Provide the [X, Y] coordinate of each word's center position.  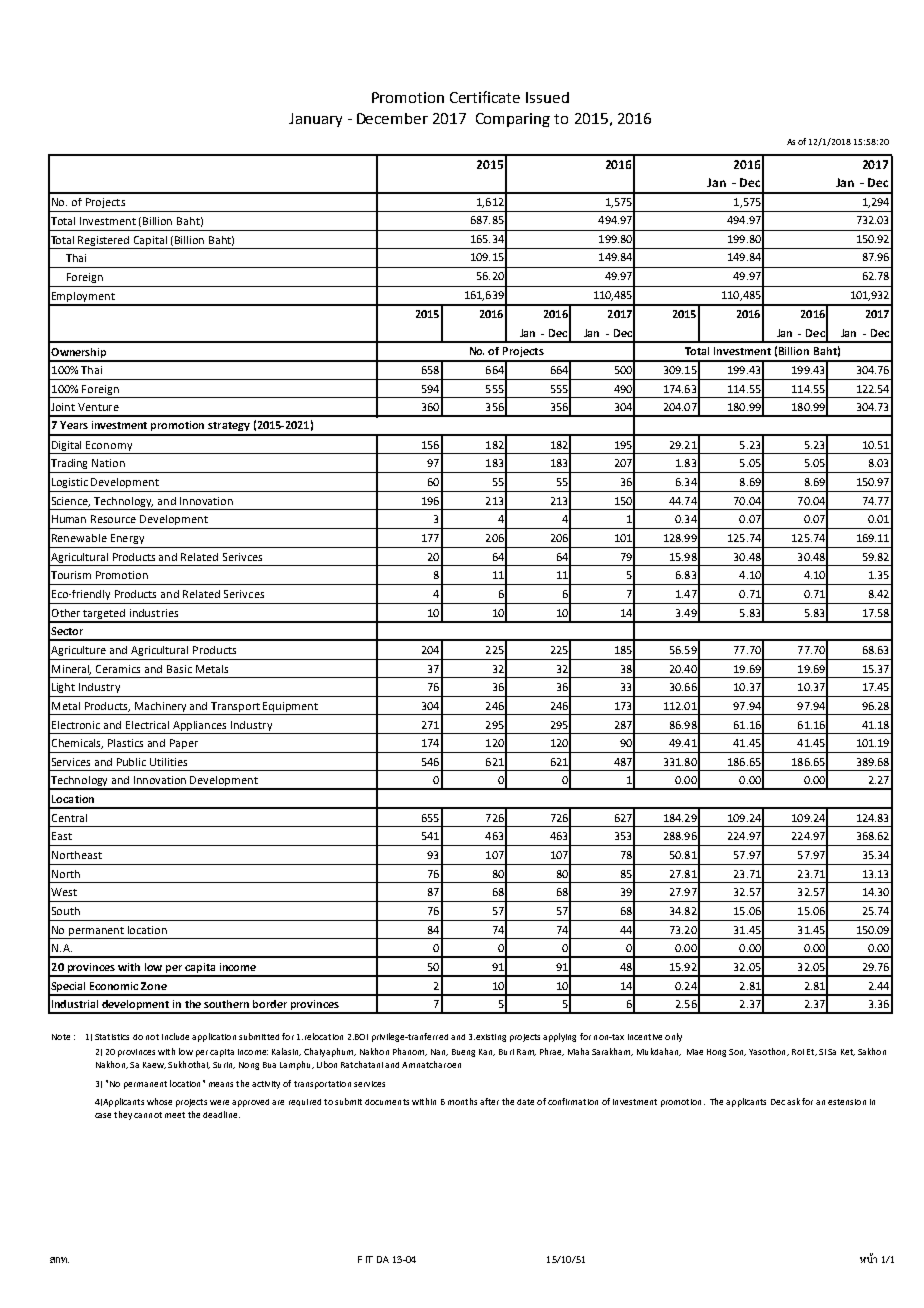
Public [131, 762]
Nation [108, 463]
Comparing [513, 120]
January [315, 120]
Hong [716, 1053]
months [462, 1101]
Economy [109, 446]
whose [159, 1101]
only [673, 1037]
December [392, 118]
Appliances [199, 726]
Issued [547, 97]
